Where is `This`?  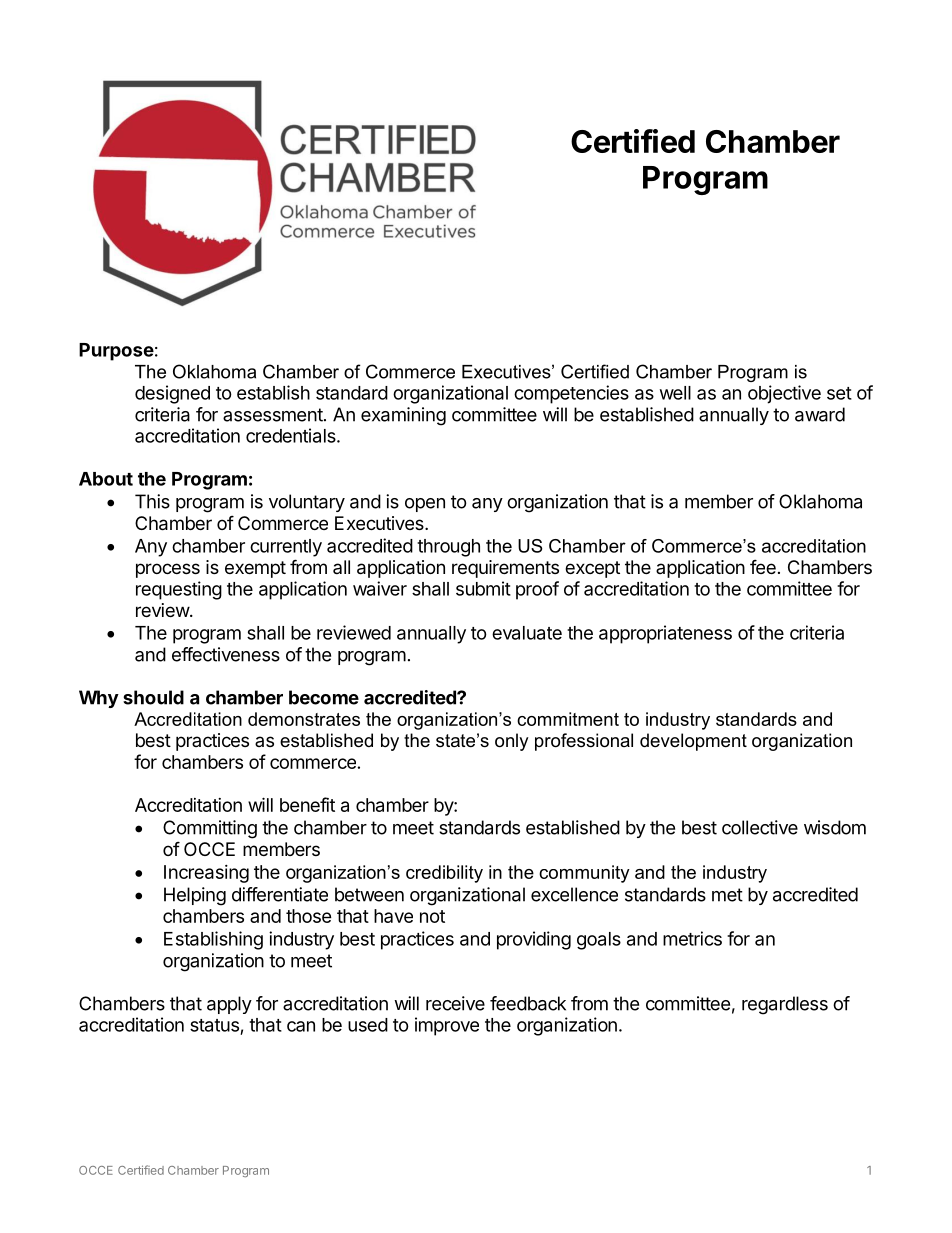 This is located at coordinates (152, 501).
